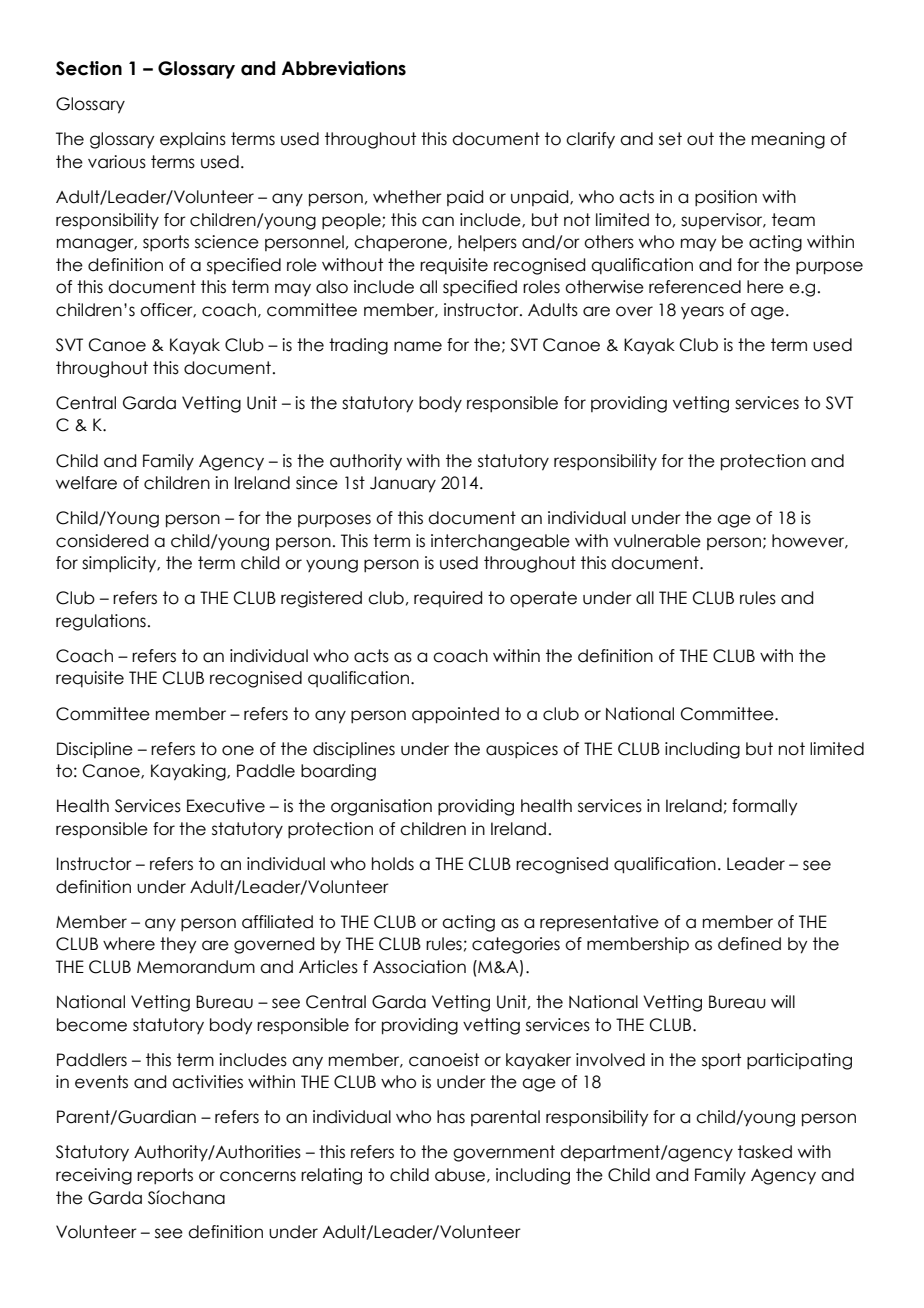 The height and width of the page is (1308, 924). Describe the element at coordinates (657, 541) in the page. I see `vulnerable` at that location.
